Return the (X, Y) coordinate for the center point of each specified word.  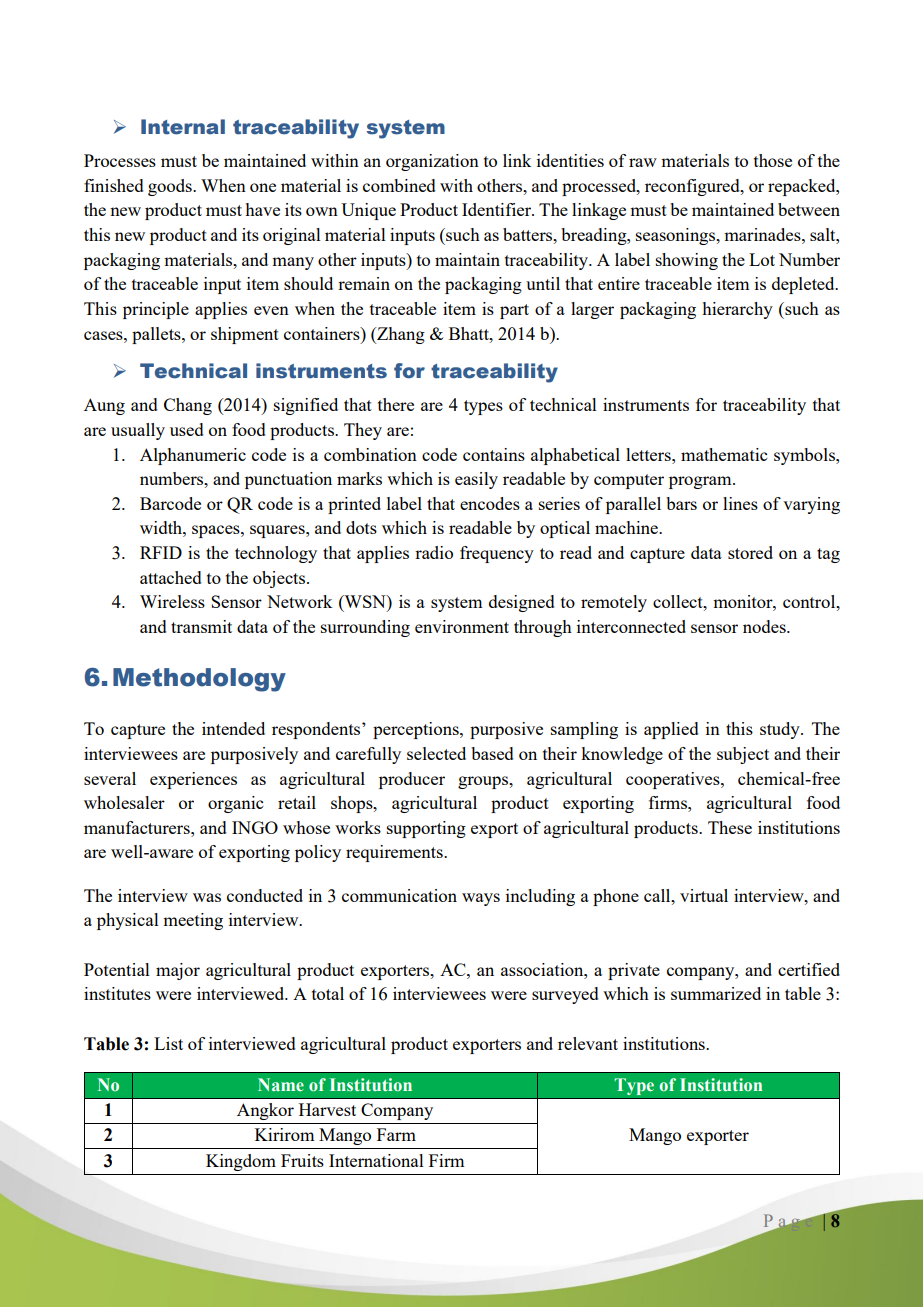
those (773, 160)
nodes (765, 626)
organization (432, 162)
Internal (183, 127)
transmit (201, 626)
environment (462, 626)
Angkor (265, 1111)
